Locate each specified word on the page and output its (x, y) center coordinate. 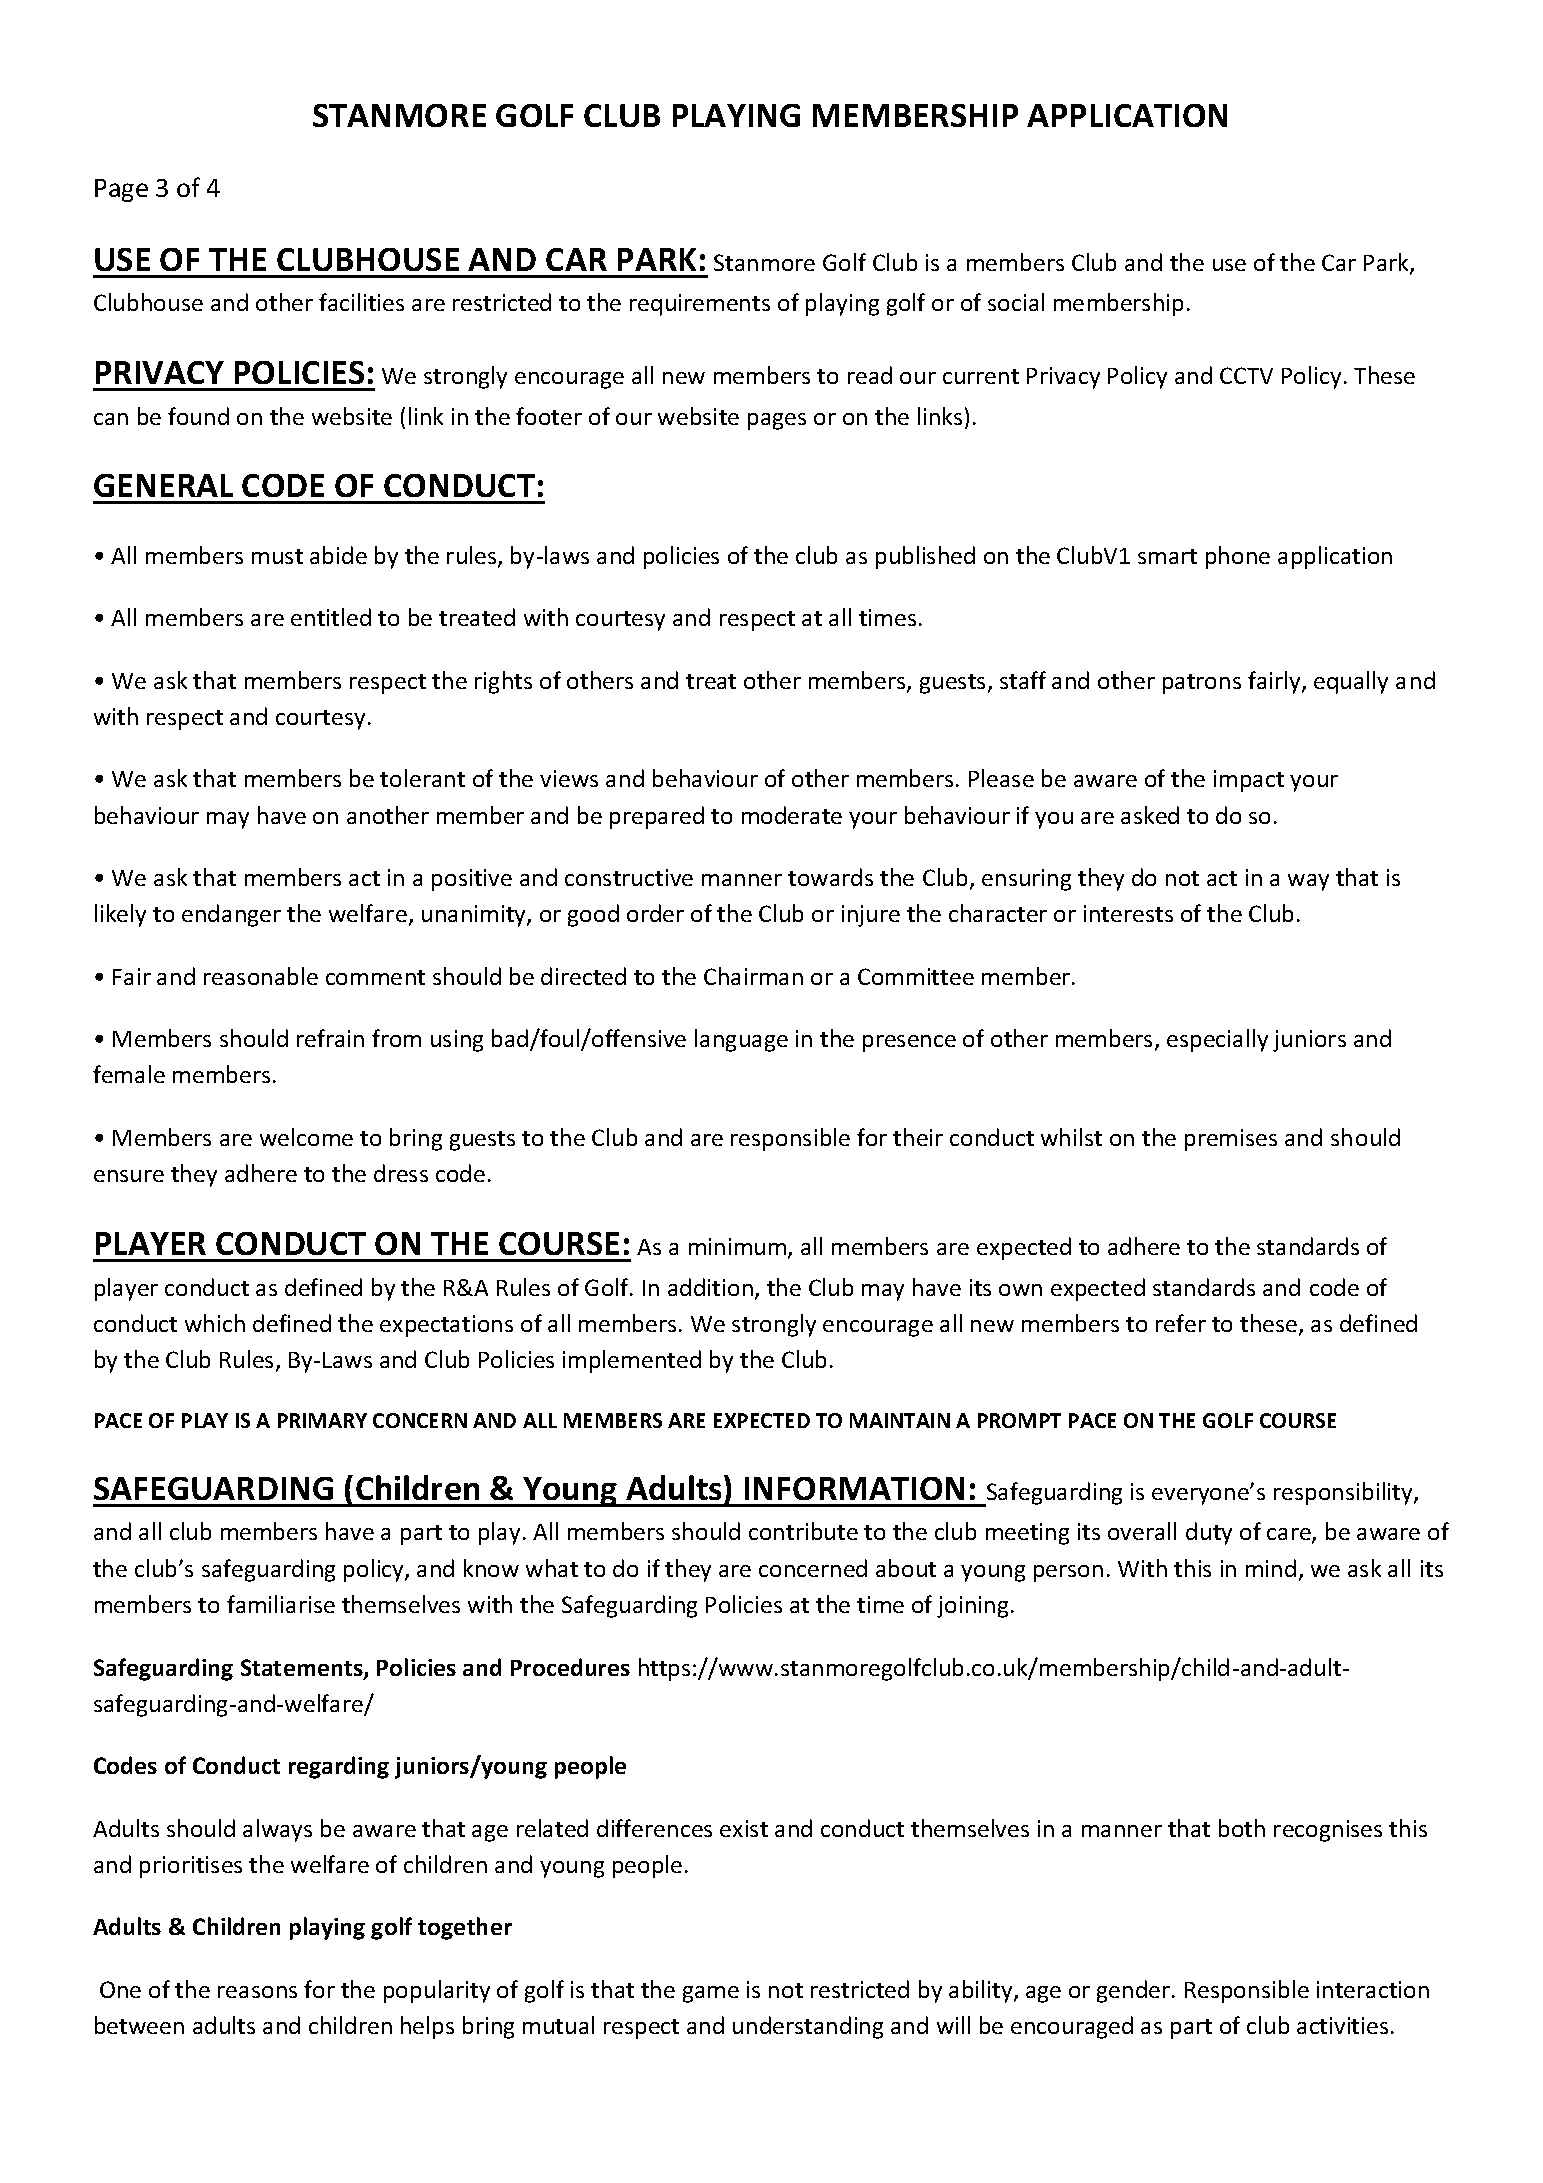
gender (1135, 1991)
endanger (231, 915)
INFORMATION (854, 1488)
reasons (257, 1992)
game (711, 1994)
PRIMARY (322, 1420)
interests (1128, 913)
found (198, 416)
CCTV (1246, 375)
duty (1209, 1533)
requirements (700, 305)
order (655, 913)
